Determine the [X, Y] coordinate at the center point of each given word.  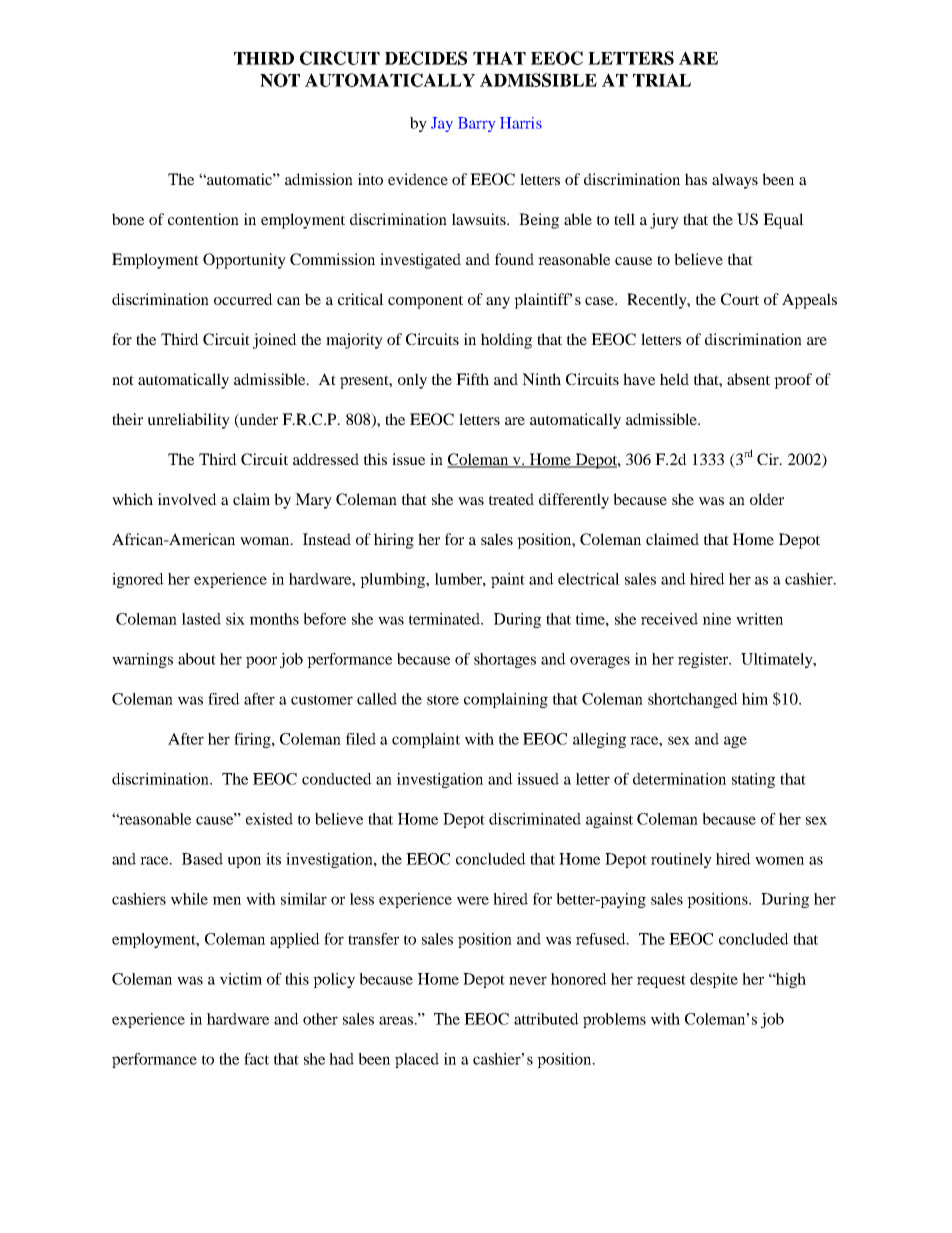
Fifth [472, 379]
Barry [476, 124]
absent [748, 379]
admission [319, 179]
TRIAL [662, 80]
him [755, 699]
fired [224, 699]
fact [256, 1059]
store [443, 700]
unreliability [189, 421]
